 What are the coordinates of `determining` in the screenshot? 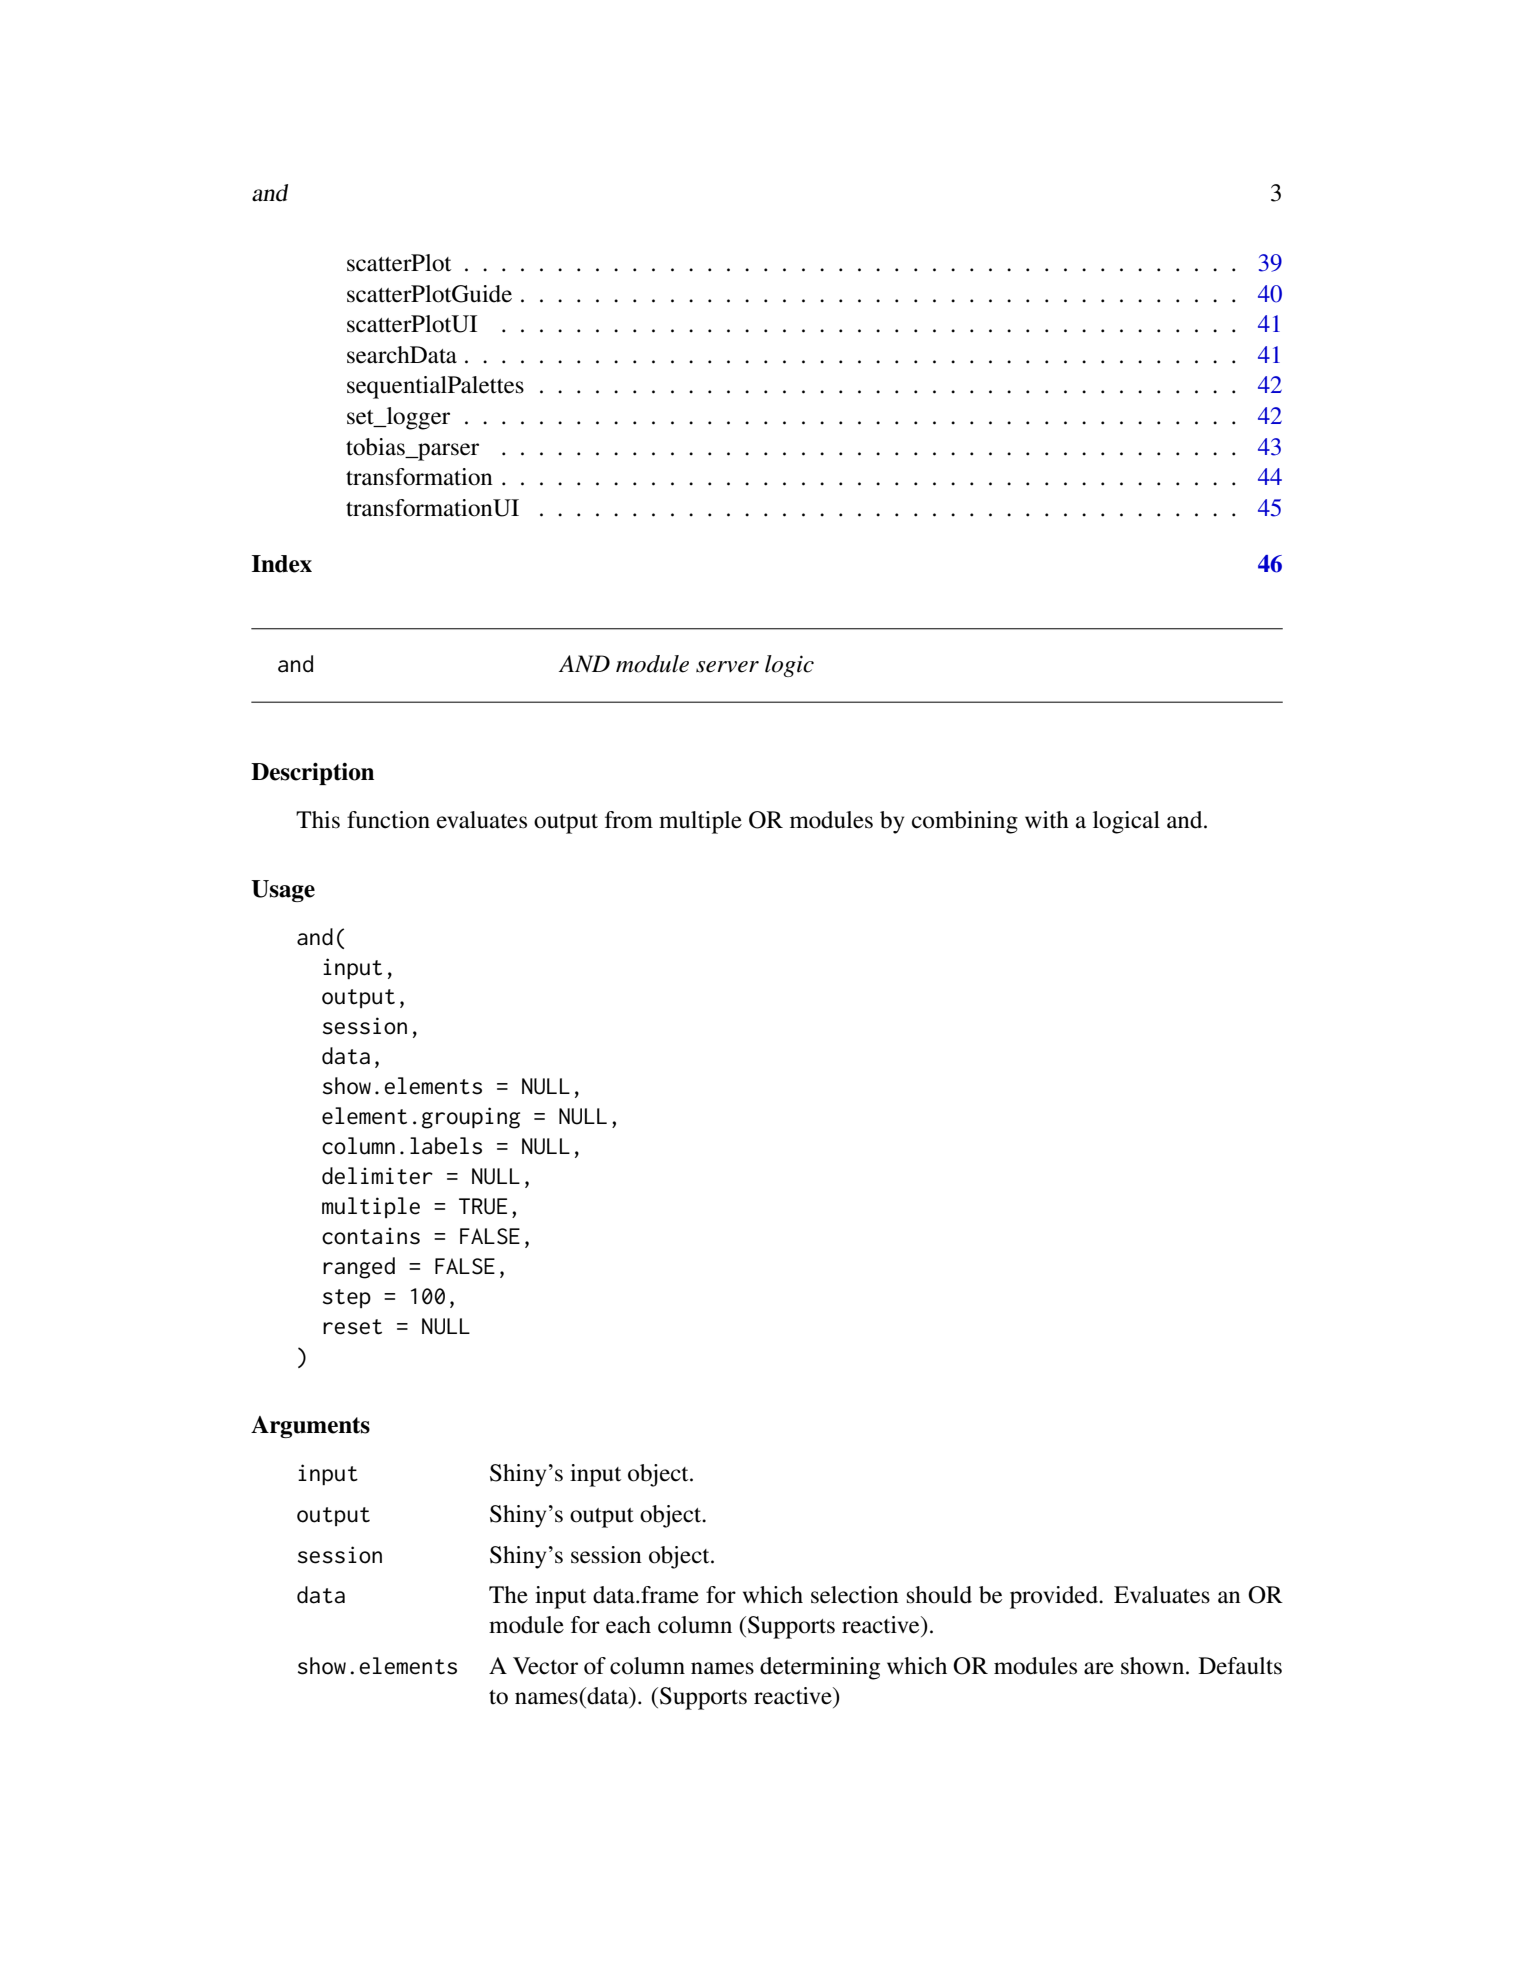 It's located at (820, 1668).
